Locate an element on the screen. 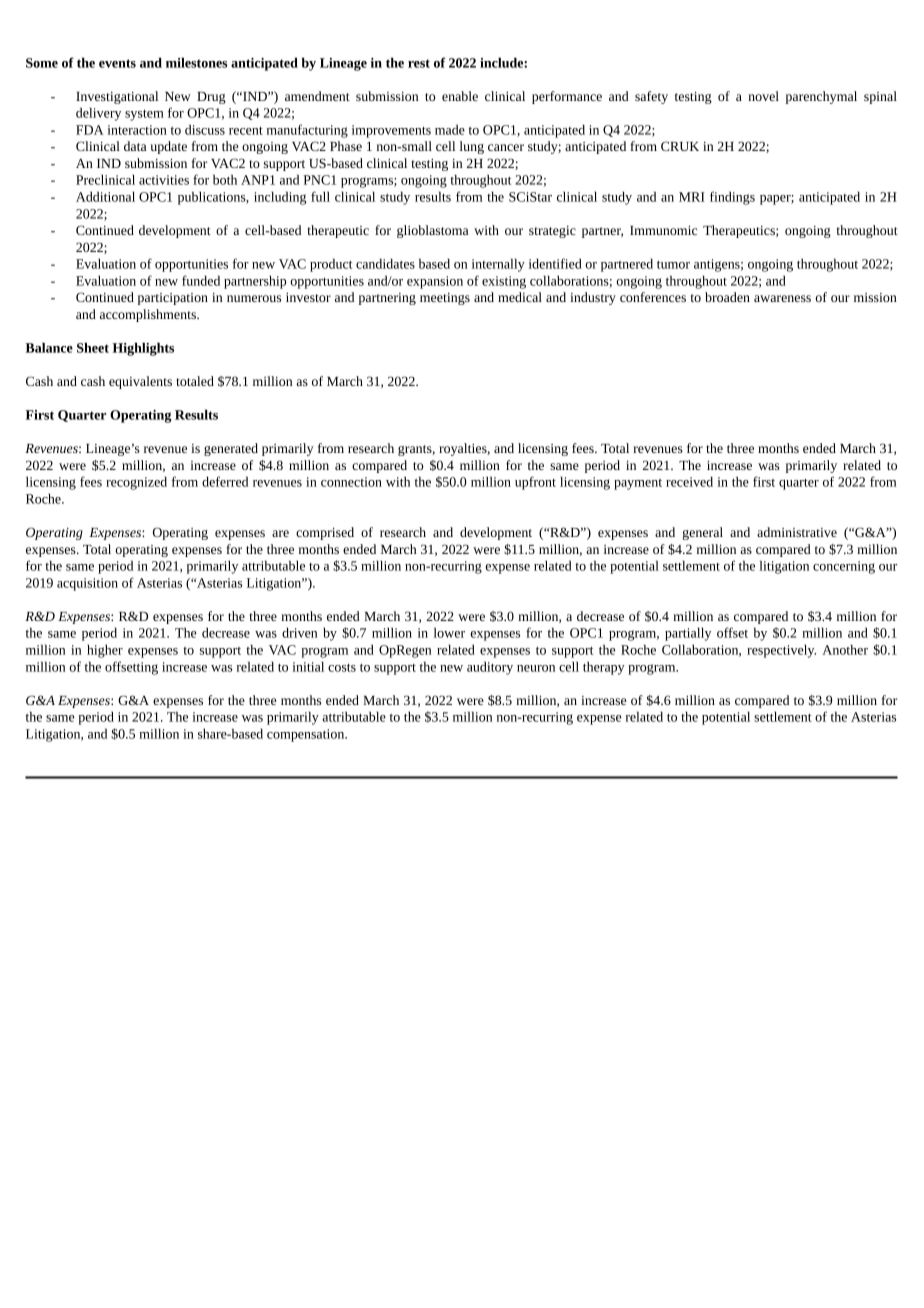 Image resolution: width=924 pixels, height=1308 pixels. administrative is located at coordinates (797, 532).
